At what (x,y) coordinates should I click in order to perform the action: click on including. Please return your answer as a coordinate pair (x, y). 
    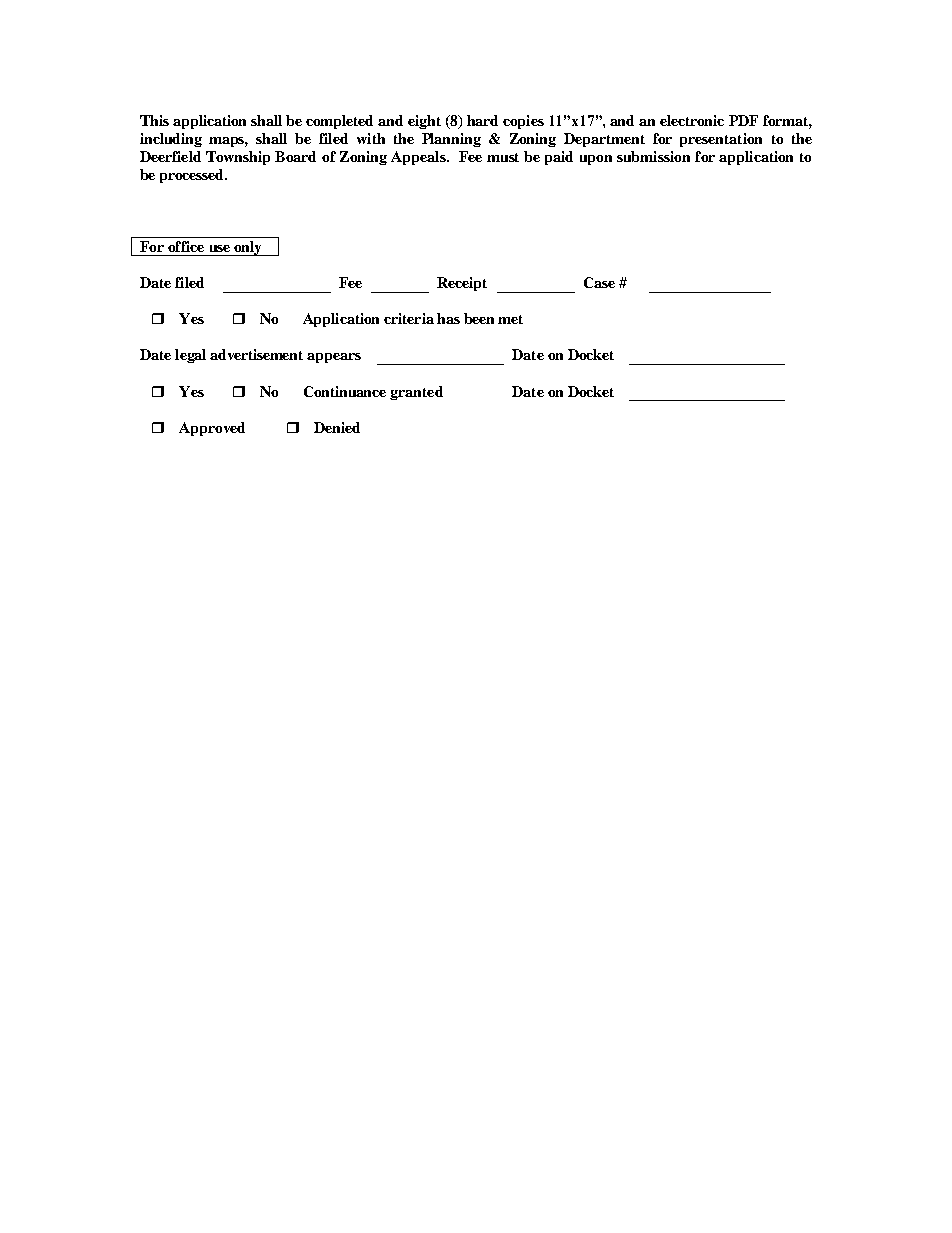
    Looking at the image, I should click on (171, 140).
